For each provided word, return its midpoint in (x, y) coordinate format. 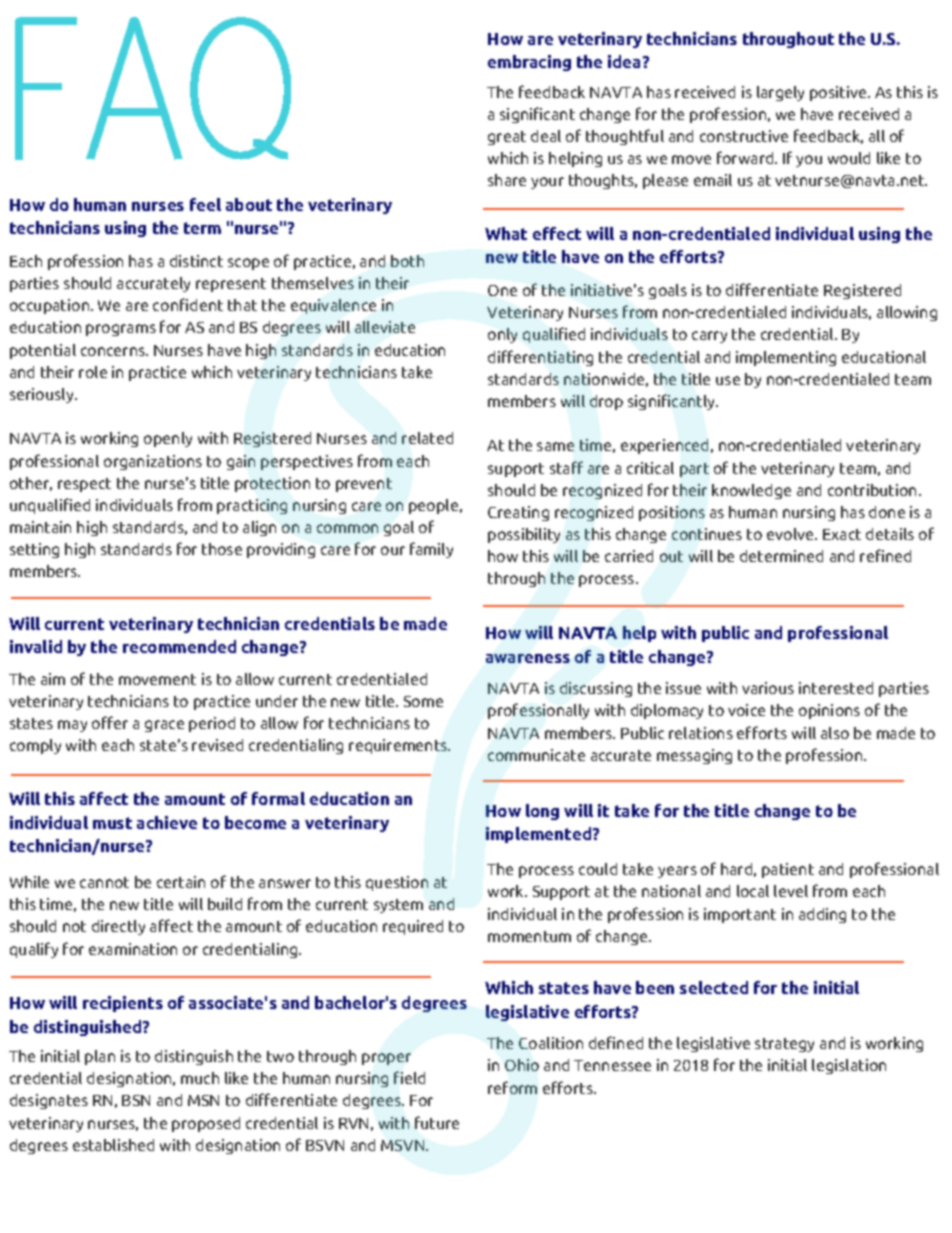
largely (780, 93)
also (835, 733)
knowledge (751, 491)
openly (168, 439)
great (507, 138)
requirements (399, 746)
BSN (136, 1100)
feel (205, 204)
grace (164, 726)
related (427, 438)
